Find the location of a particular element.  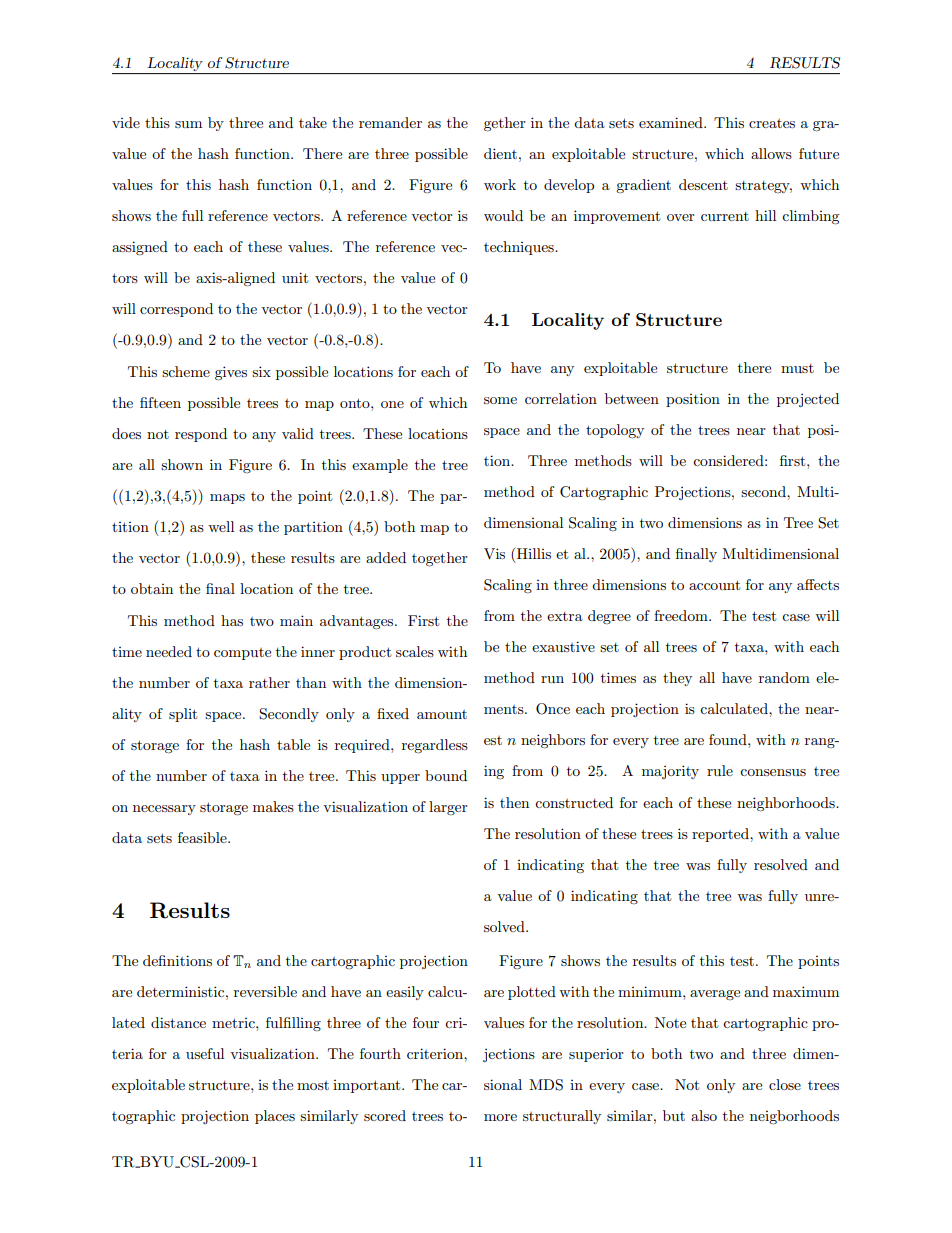

more is located at coordinates (500, 1117).
